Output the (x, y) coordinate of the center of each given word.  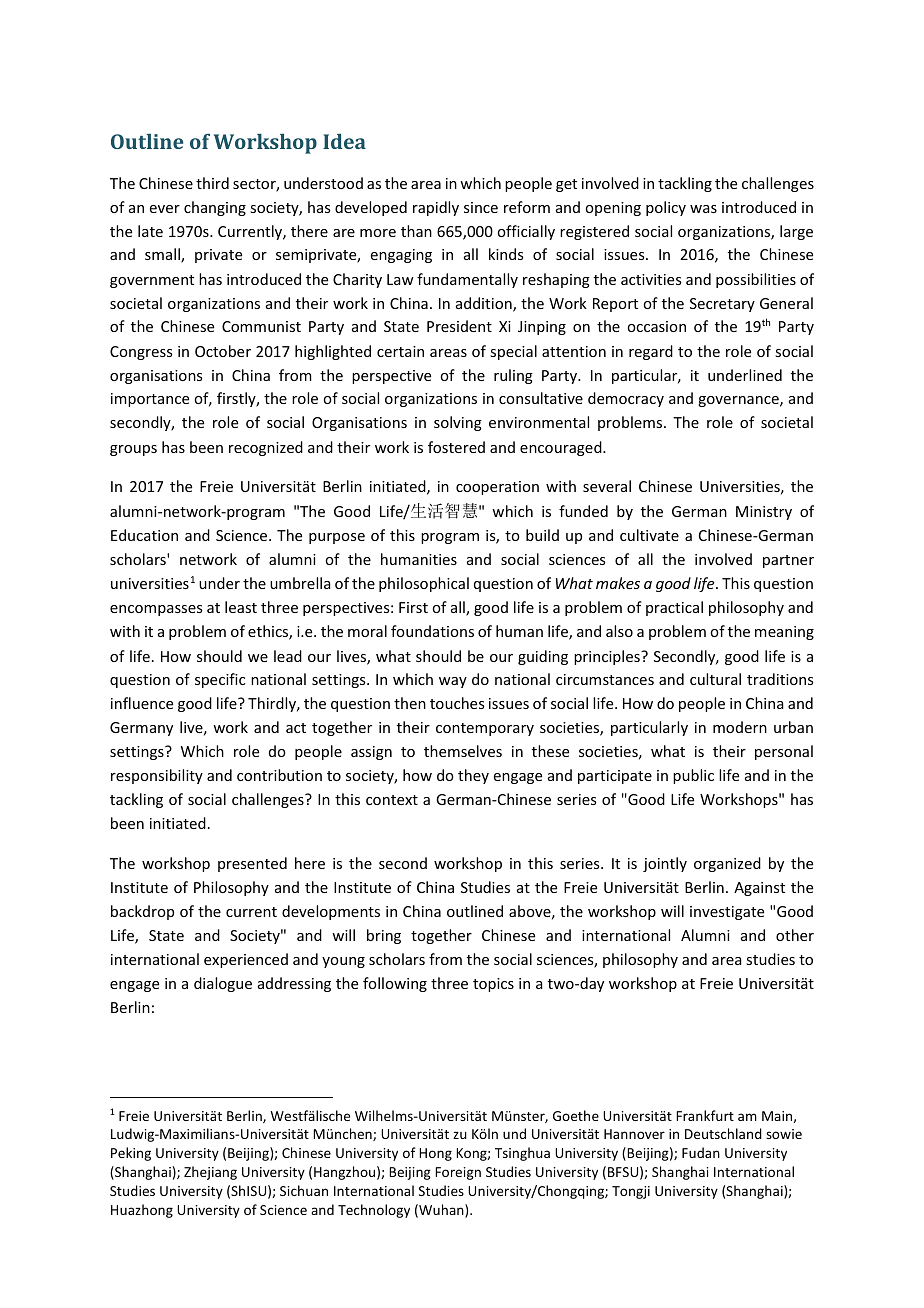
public (693, 776)
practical (674, 608)
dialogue (223, 984)
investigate (727, 913)
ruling (513, 376)
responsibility (157, 776)
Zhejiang (210, 1173)
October (223, 351)
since (481, 207)
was (703, 209)
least (241, 607)
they (473, 776)
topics (493, 985)
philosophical (424, 584)
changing (215, 208)
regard (651, 352)
